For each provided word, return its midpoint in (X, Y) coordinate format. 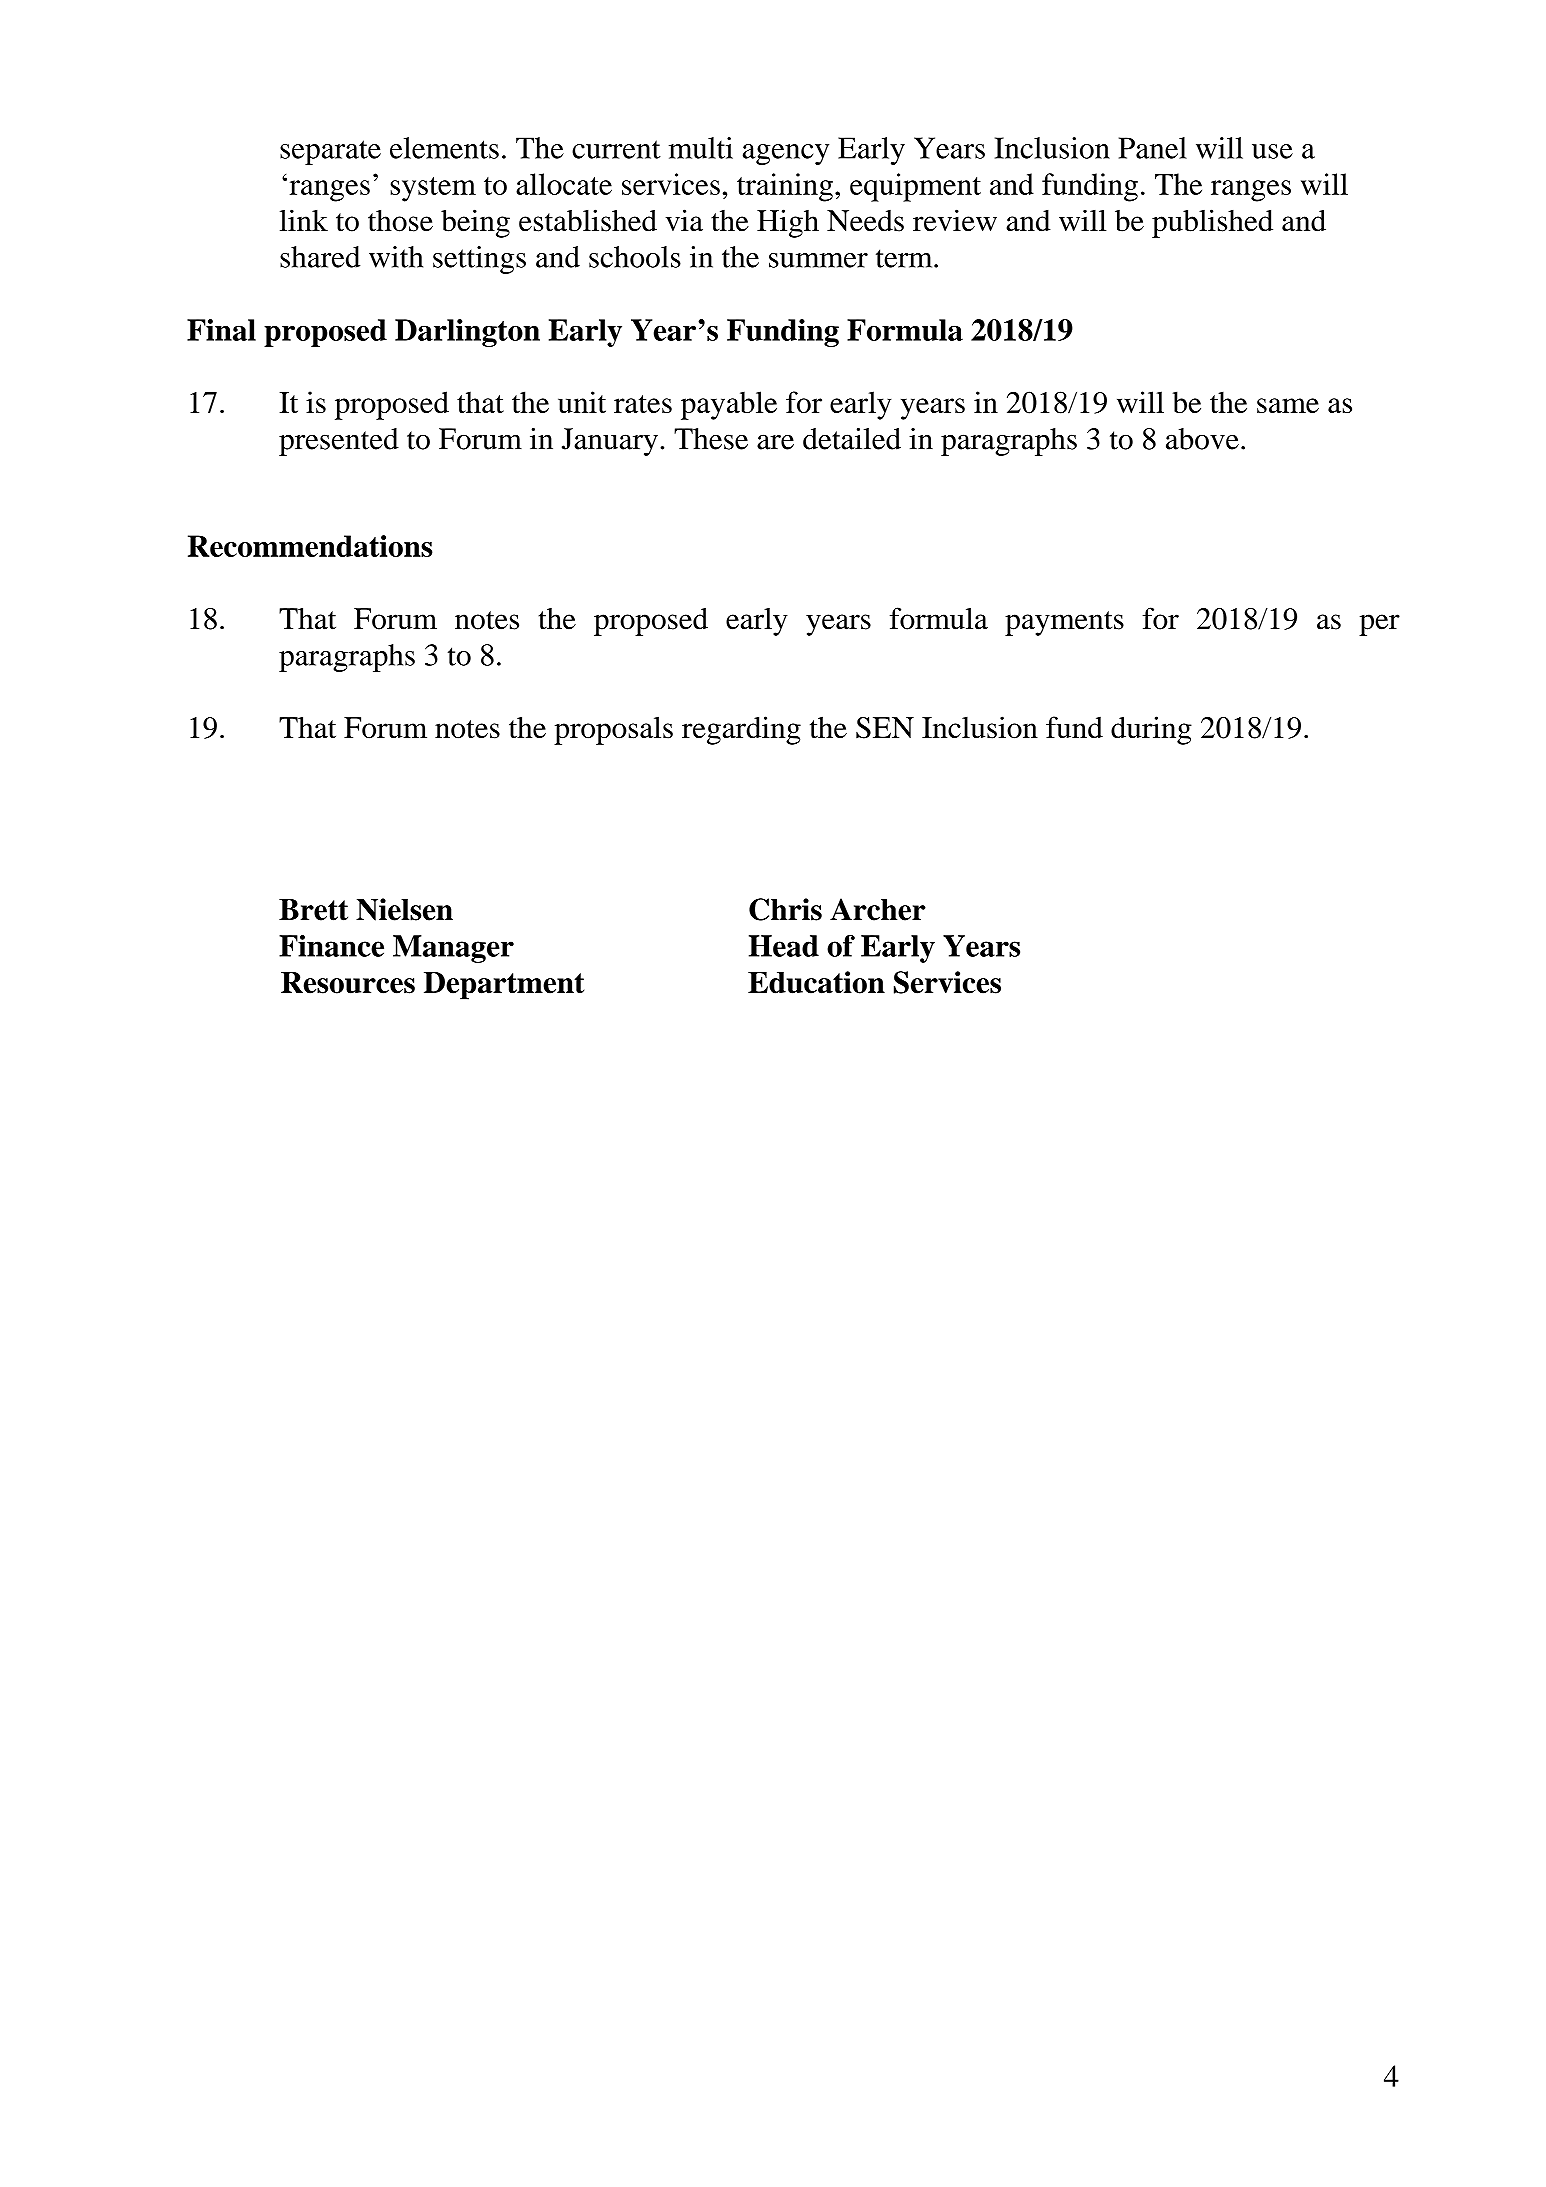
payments (1064, 623)
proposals (613, 730)
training (785, 187)
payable (729, 405)
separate (330, 152)
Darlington (467, 333)
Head (784, 946)
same (1288, 405)
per (1379, 625)
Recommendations (310, 546)
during (1151, 730)
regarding (741, 730)
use (1272, 151)
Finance (331, 946)
